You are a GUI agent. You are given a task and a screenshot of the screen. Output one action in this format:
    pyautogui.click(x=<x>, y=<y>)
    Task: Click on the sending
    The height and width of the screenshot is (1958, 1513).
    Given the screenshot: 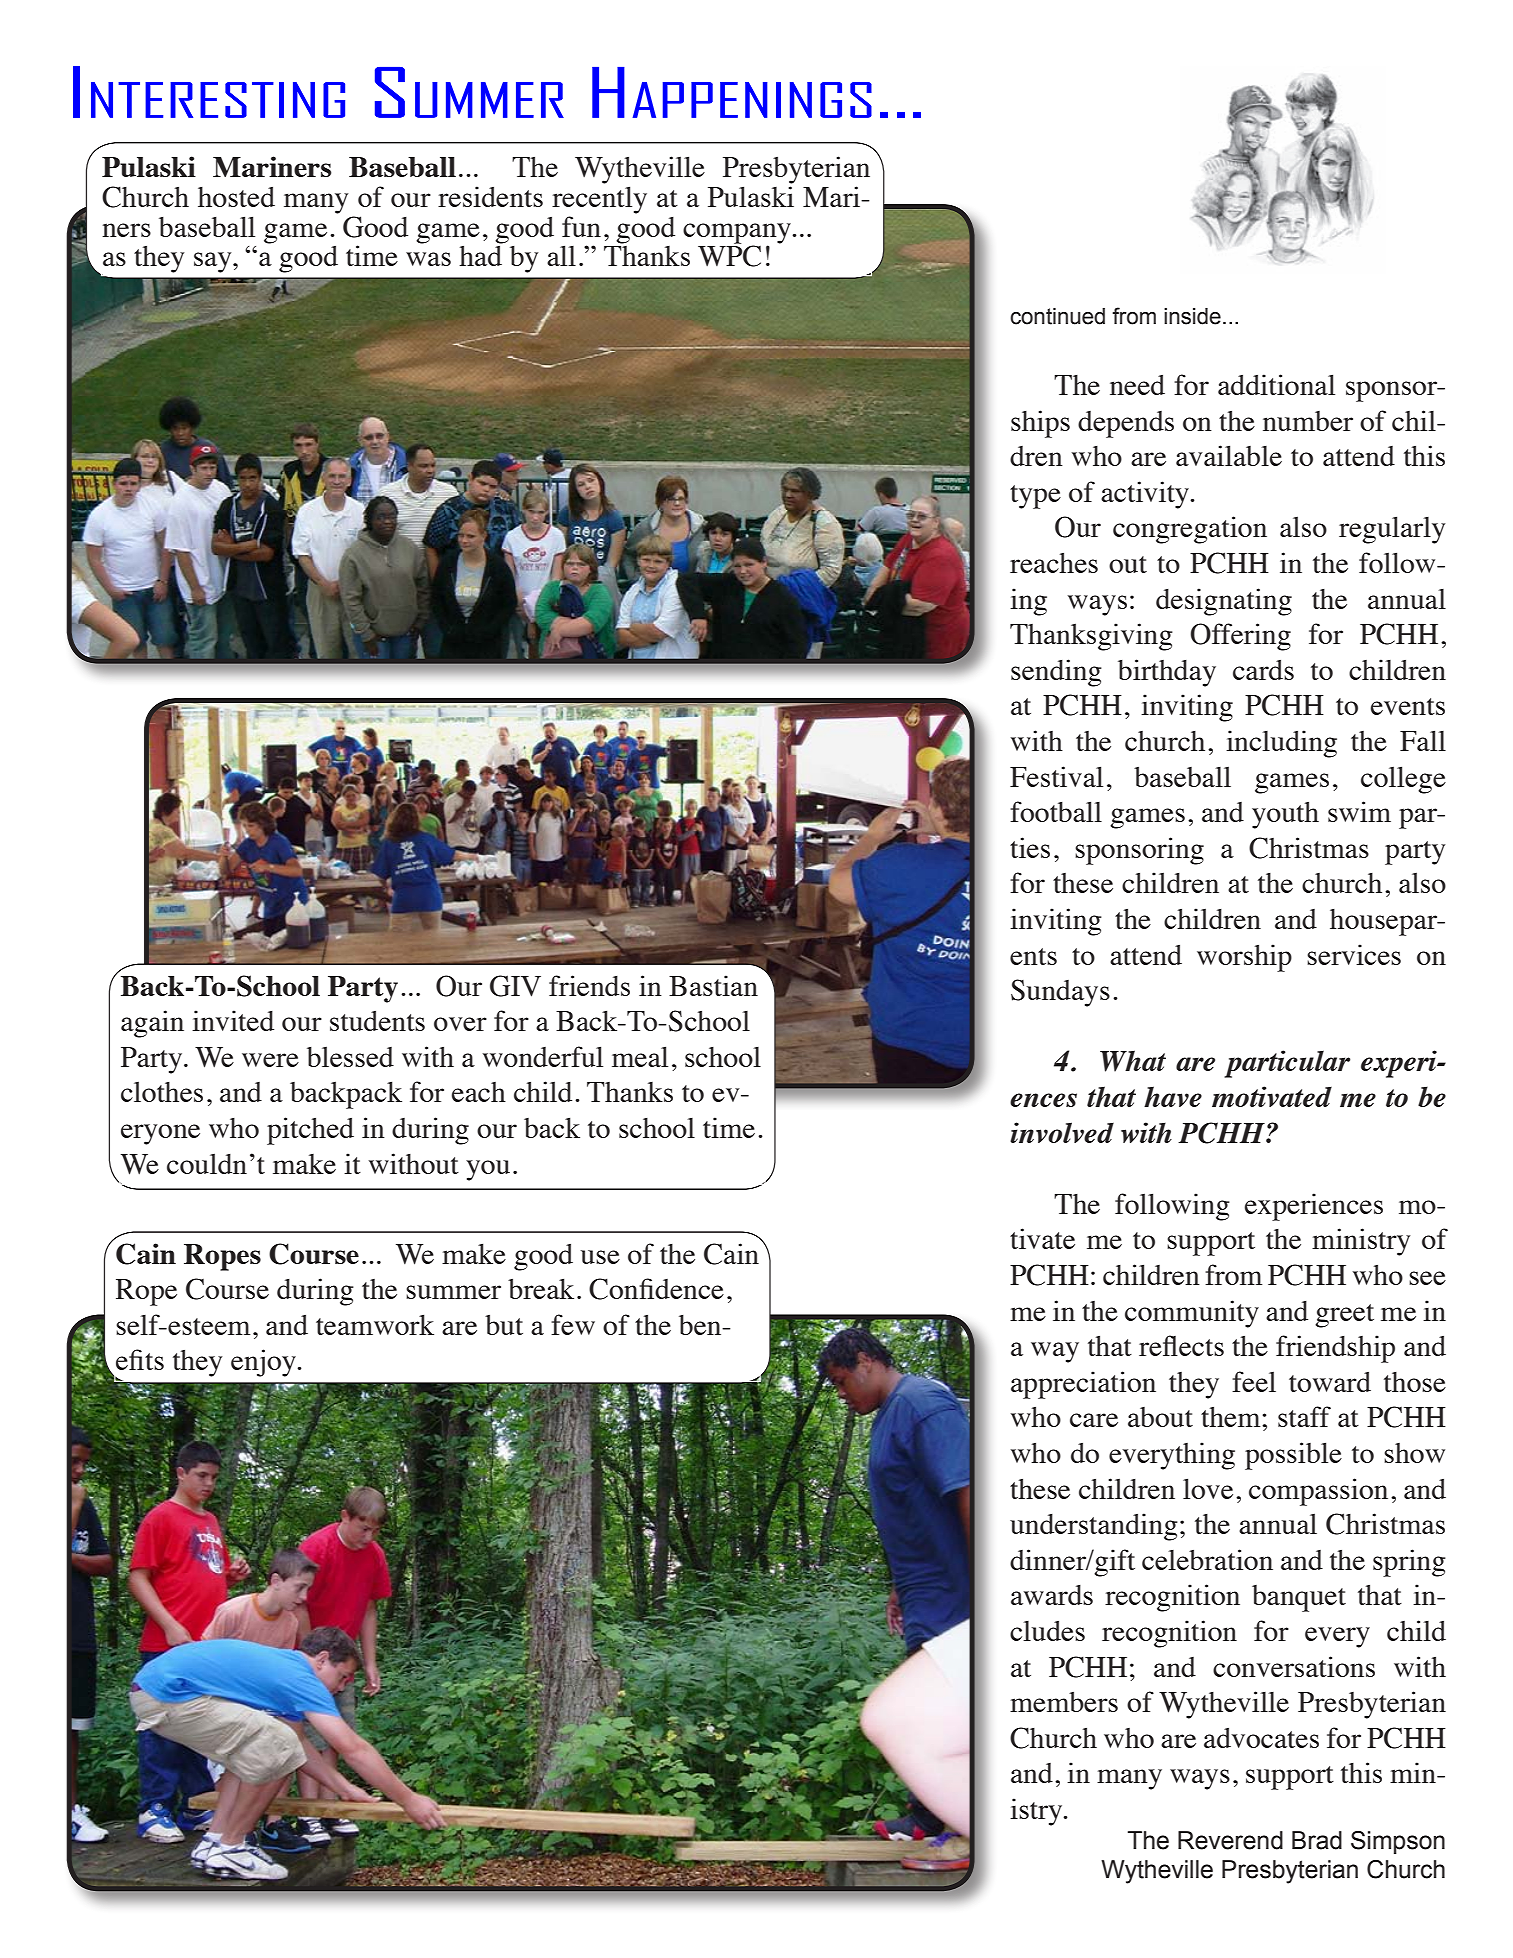 What is the action you would take?
    pyautogui.click(x=1056, y=673)
